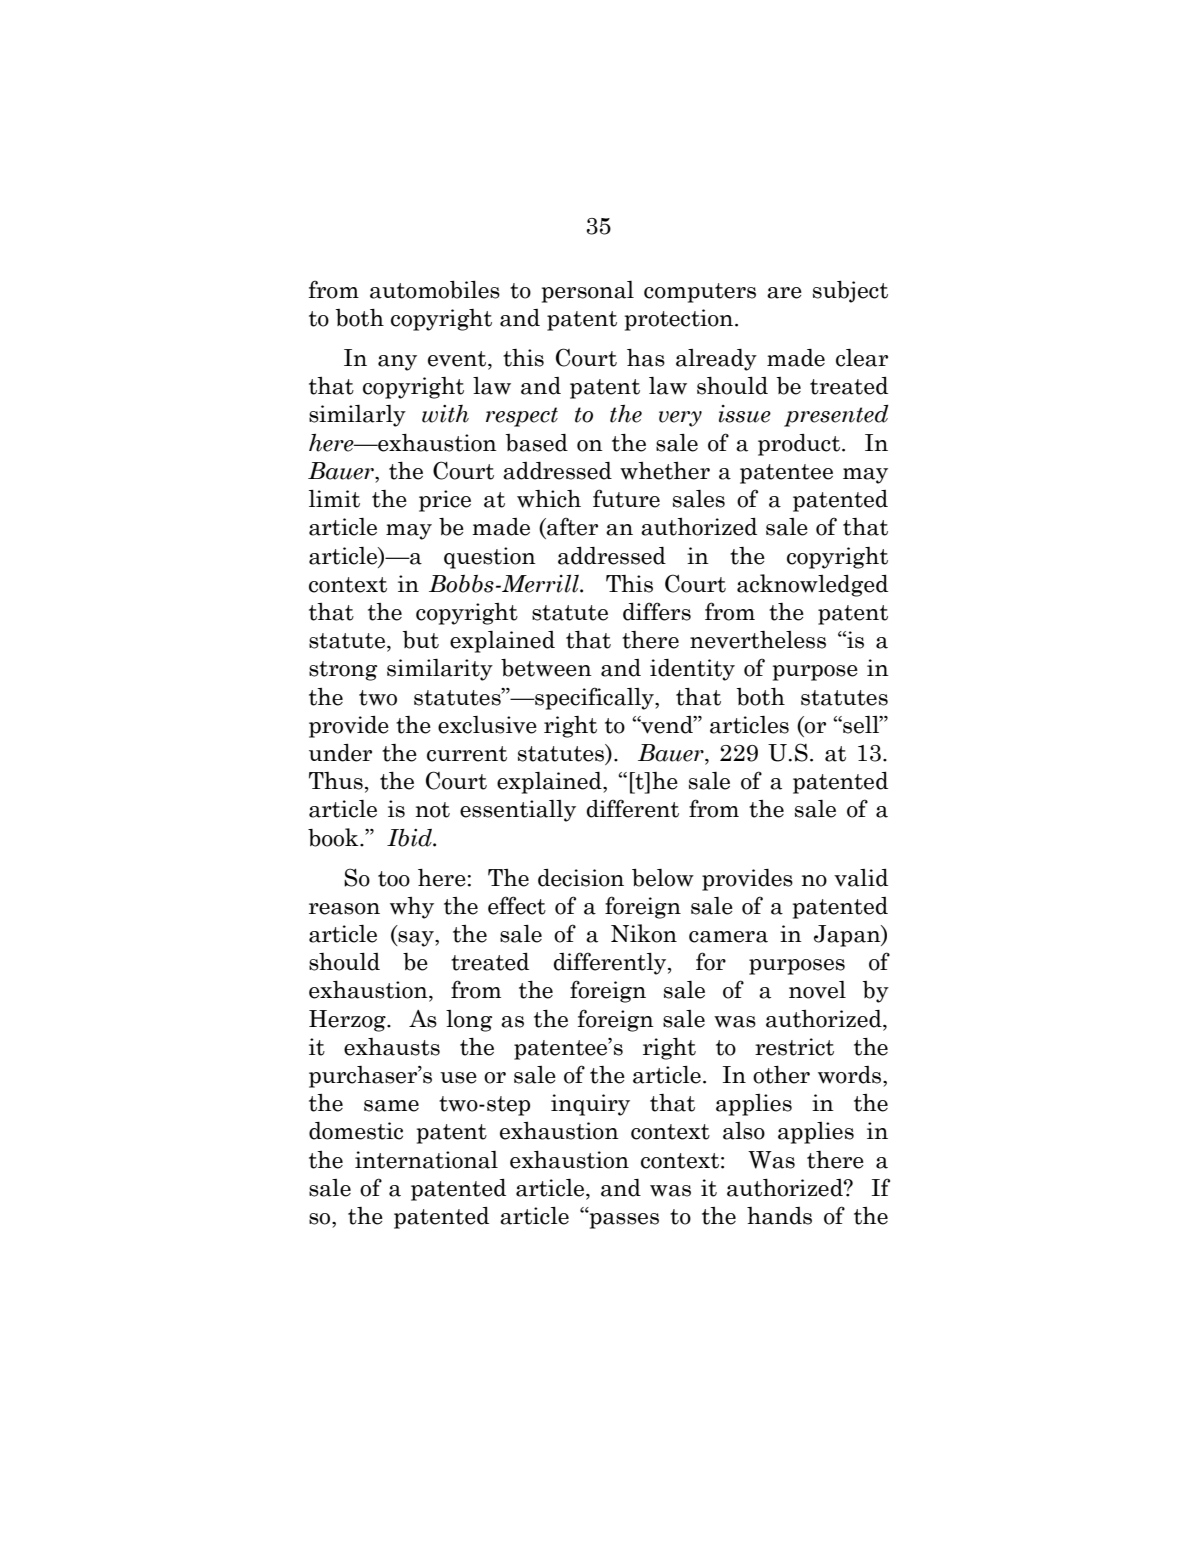  I want to click on between, so click(546, 668).
